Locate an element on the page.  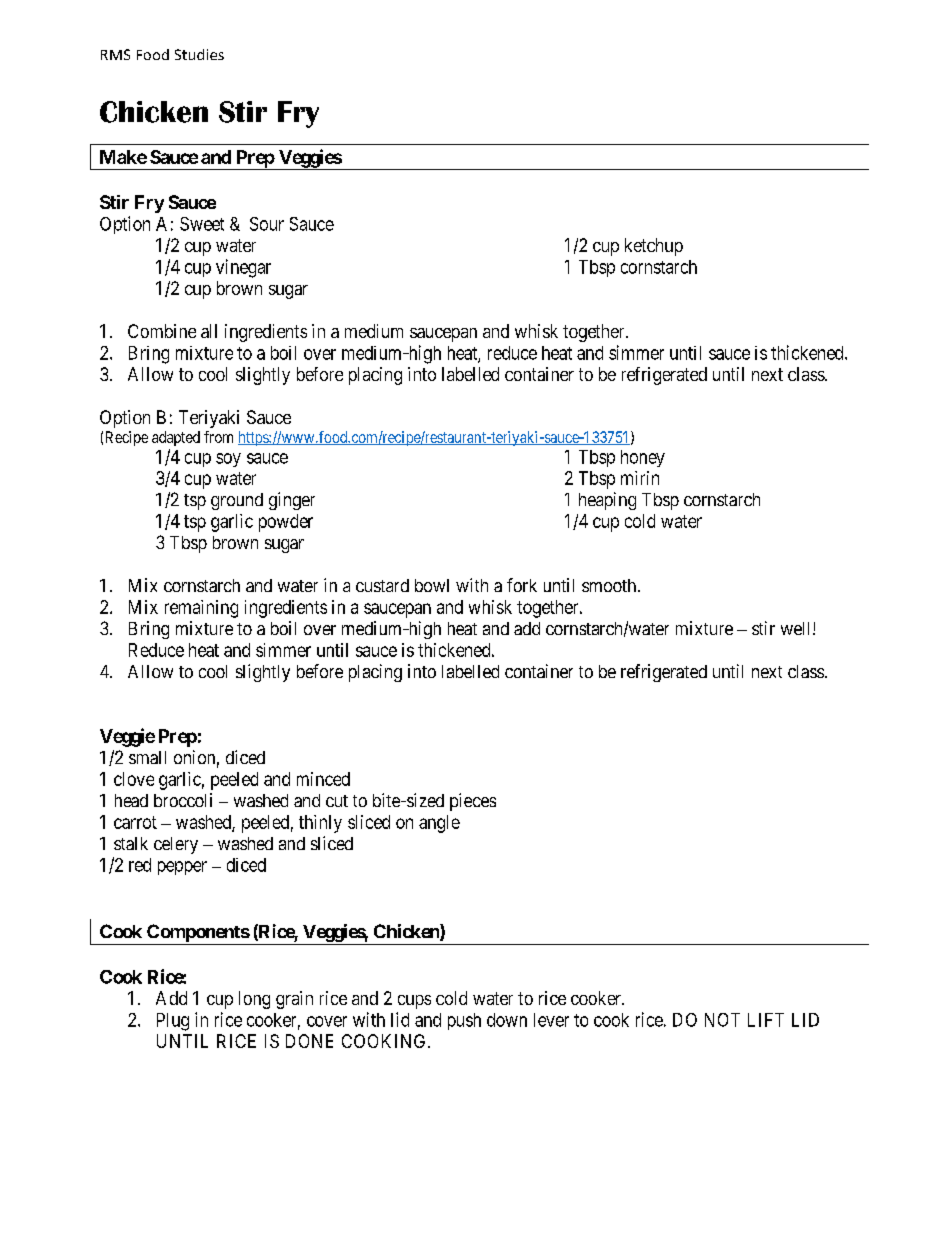
adapted is located at coordinates (176, 438).
